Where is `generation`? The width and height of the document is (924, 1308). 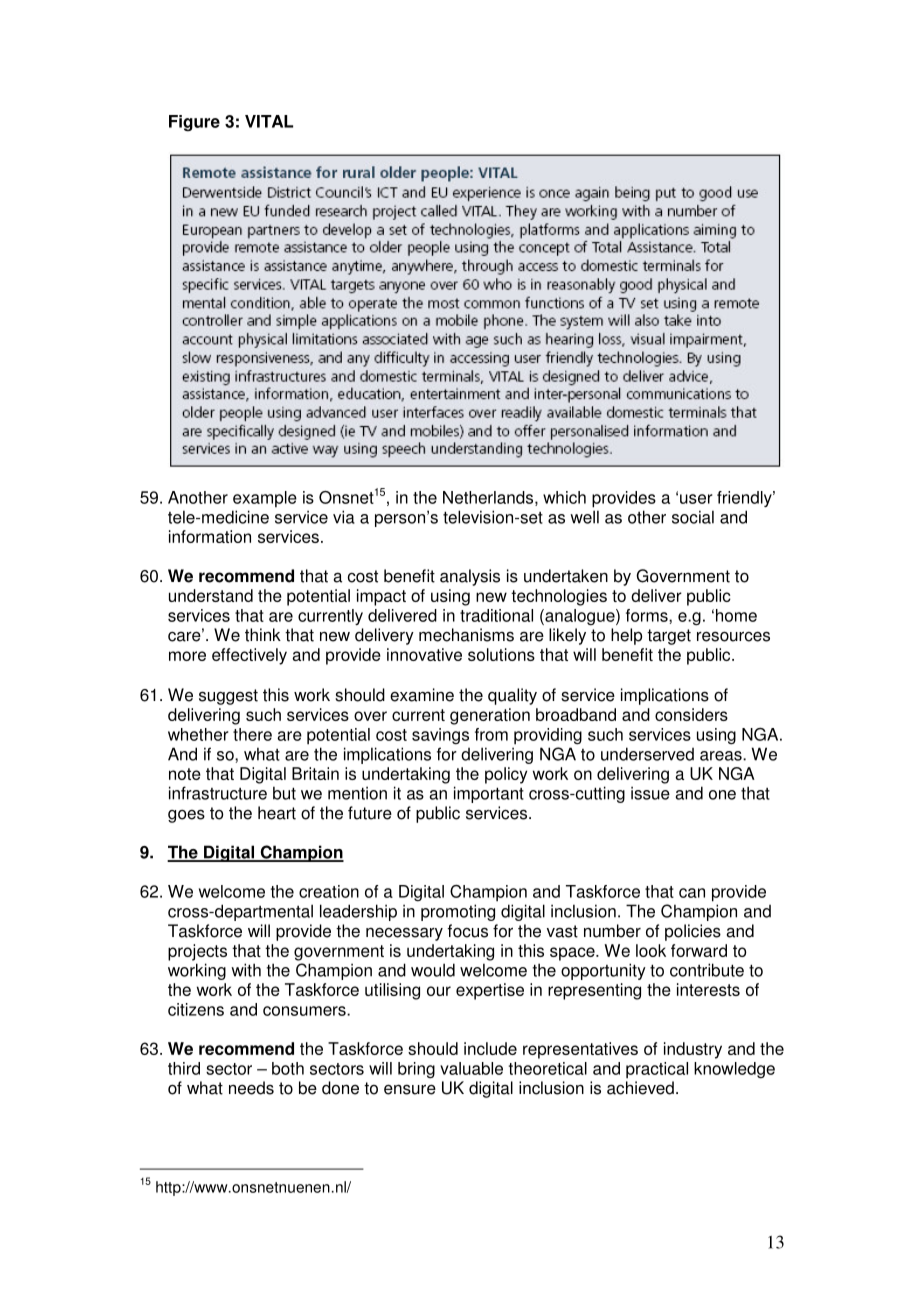 generation is located at coordinates (490, 716).
